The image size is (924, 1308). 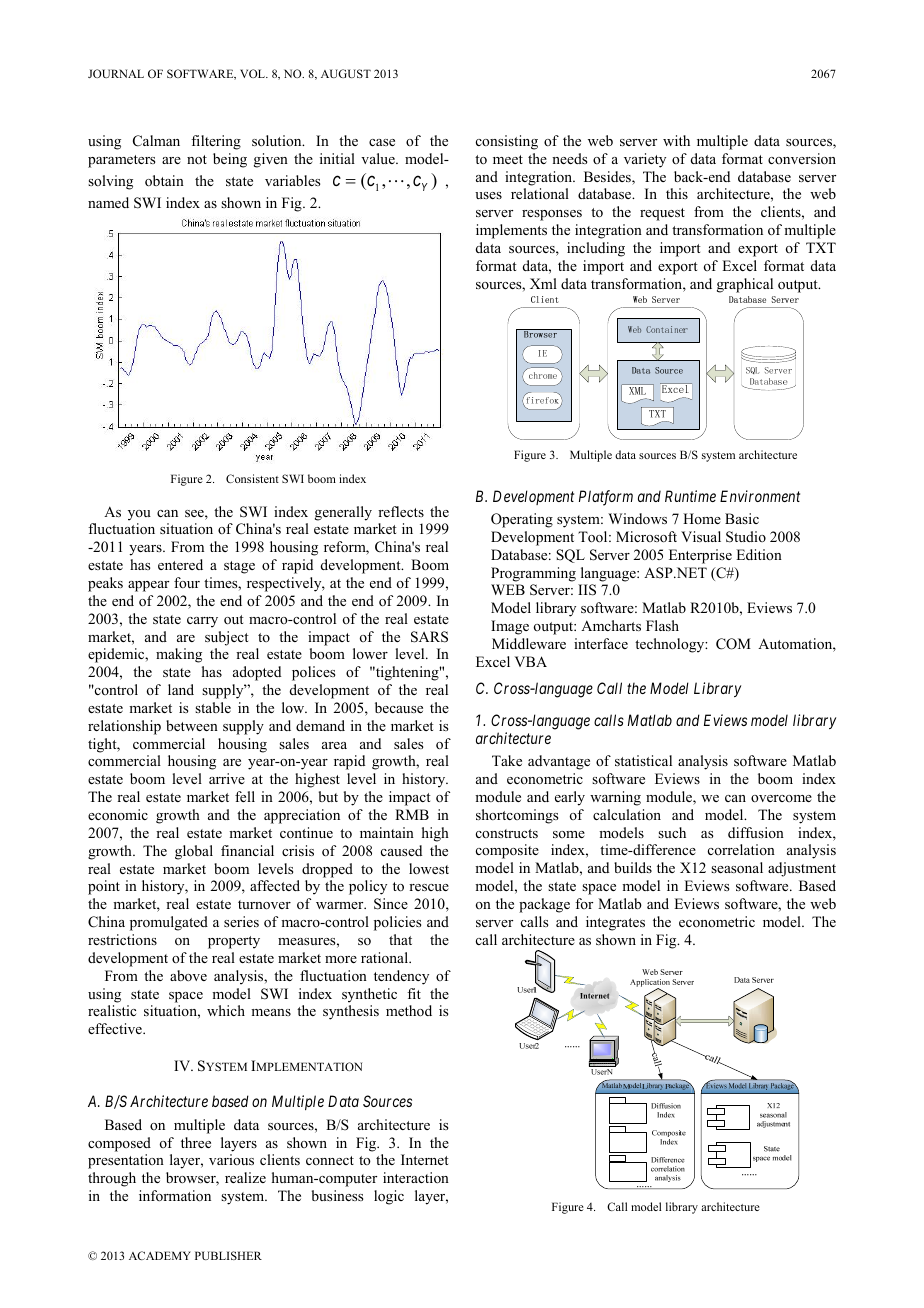 I want to click on SARS, so click(x=429, y=637).
